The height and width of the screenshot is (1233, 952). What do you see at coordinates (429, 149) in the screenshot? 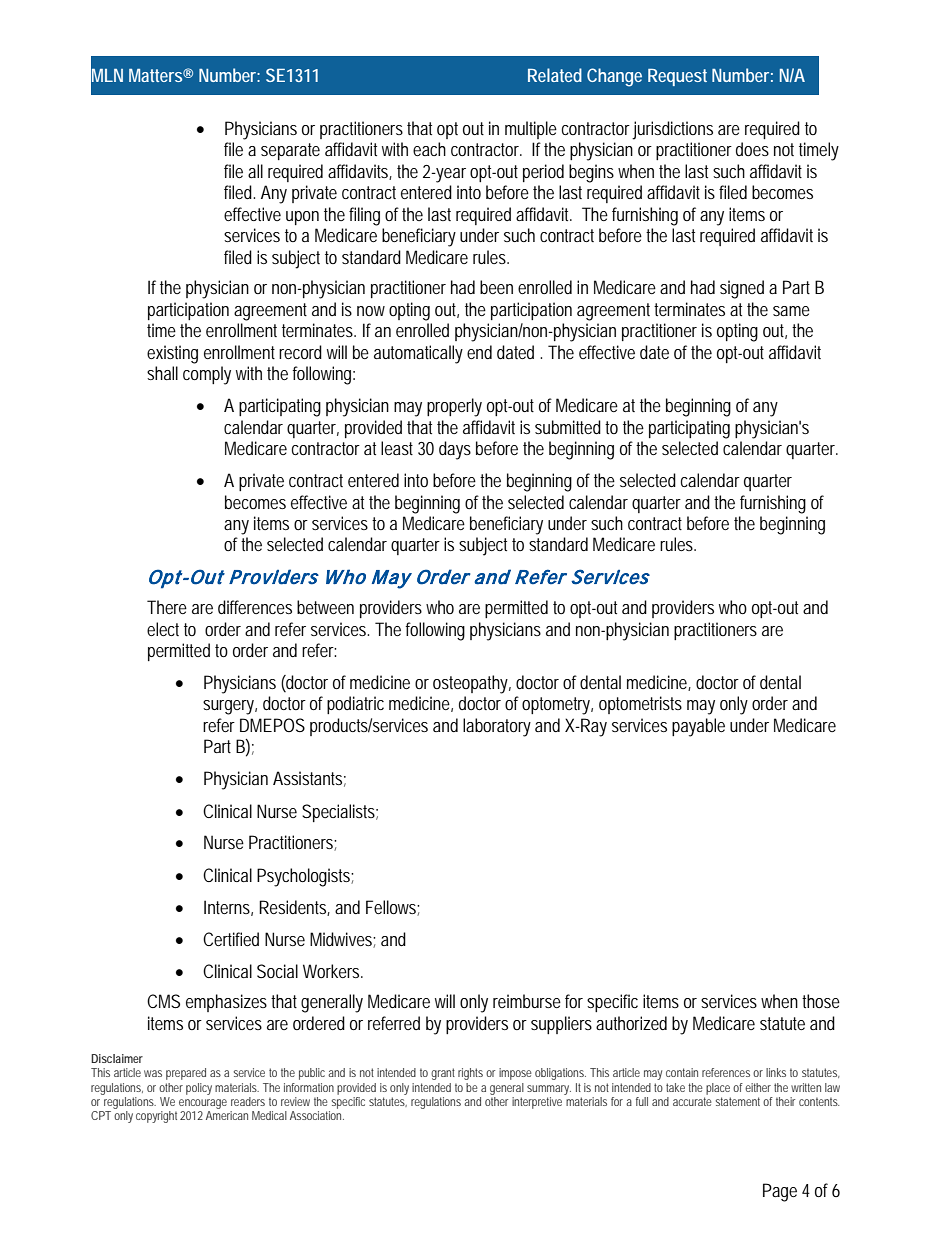
I see `each` at bounding box center [429, 149].
